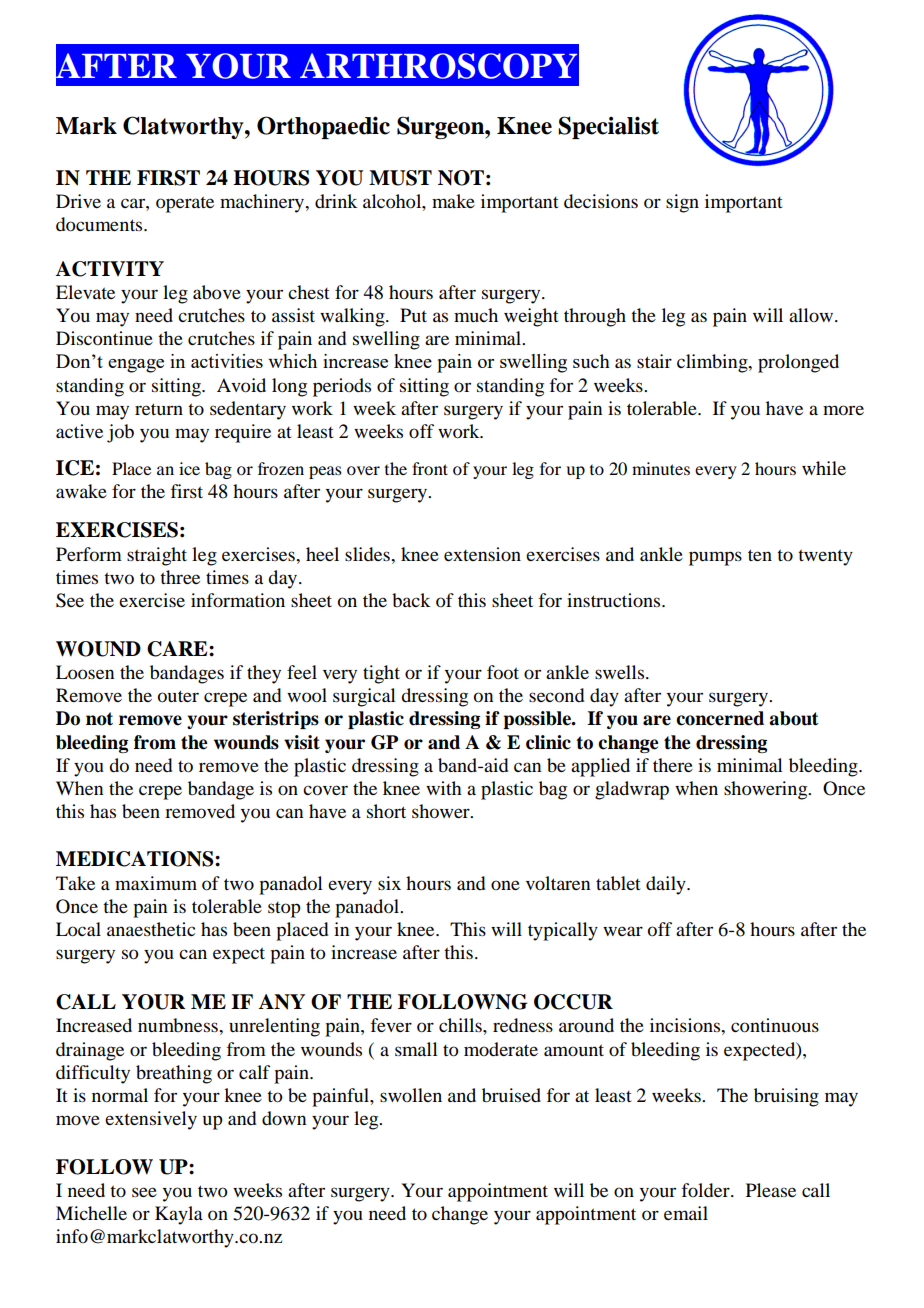 The image size is (924, 1308). Describe the element at coordinates (794, 718) in the screenshot. I see `about` at that location.
